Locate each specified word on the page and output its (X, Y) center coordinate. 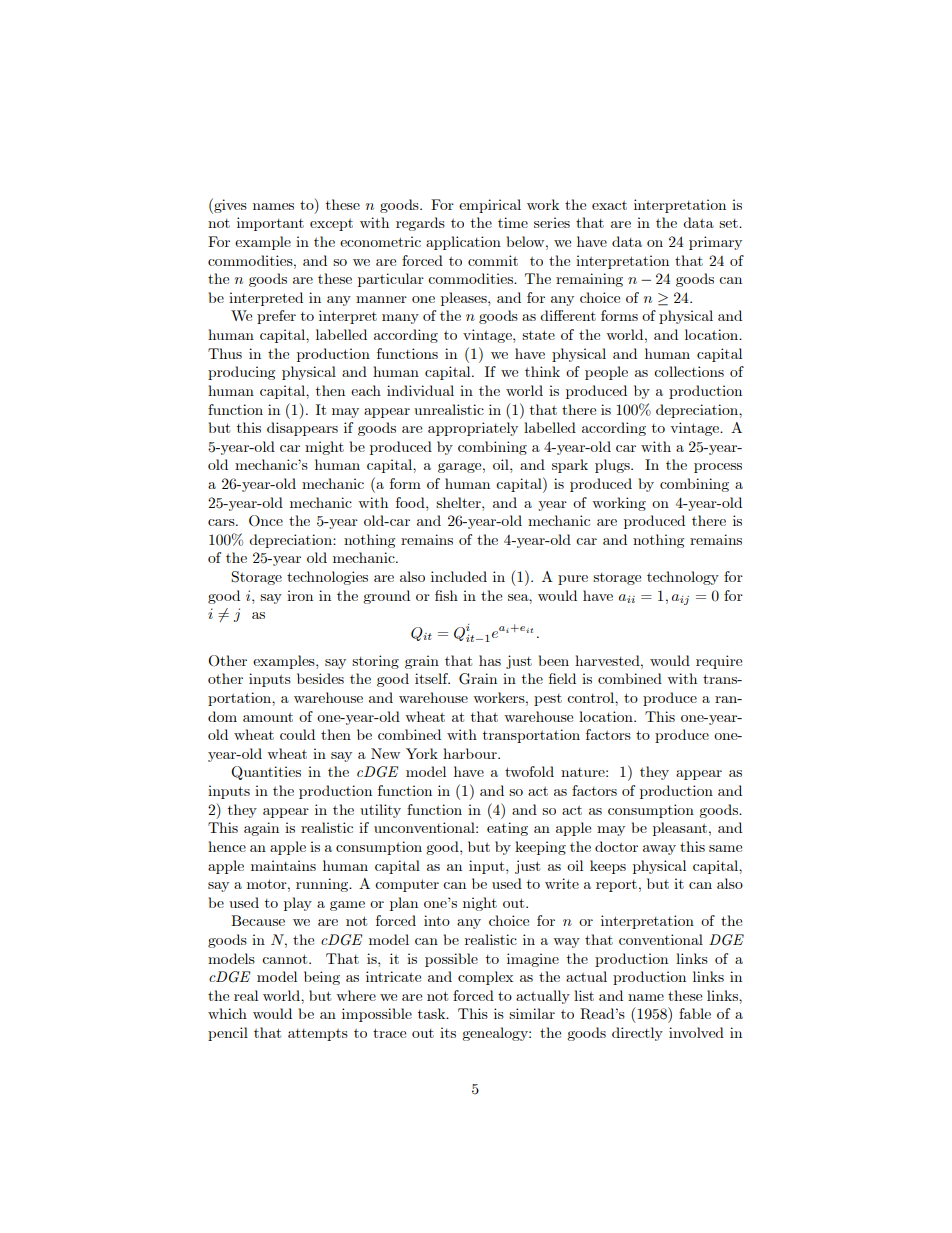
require (719, 662)
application (463, 243)
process (718, 468)
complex (485, 978)
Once (266, 521)
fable (695, 1013)
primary (715, 243)
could (297, 734)
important (270, 224)
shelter (459, 502)
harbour (471, 753)
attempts (318, 1035)
